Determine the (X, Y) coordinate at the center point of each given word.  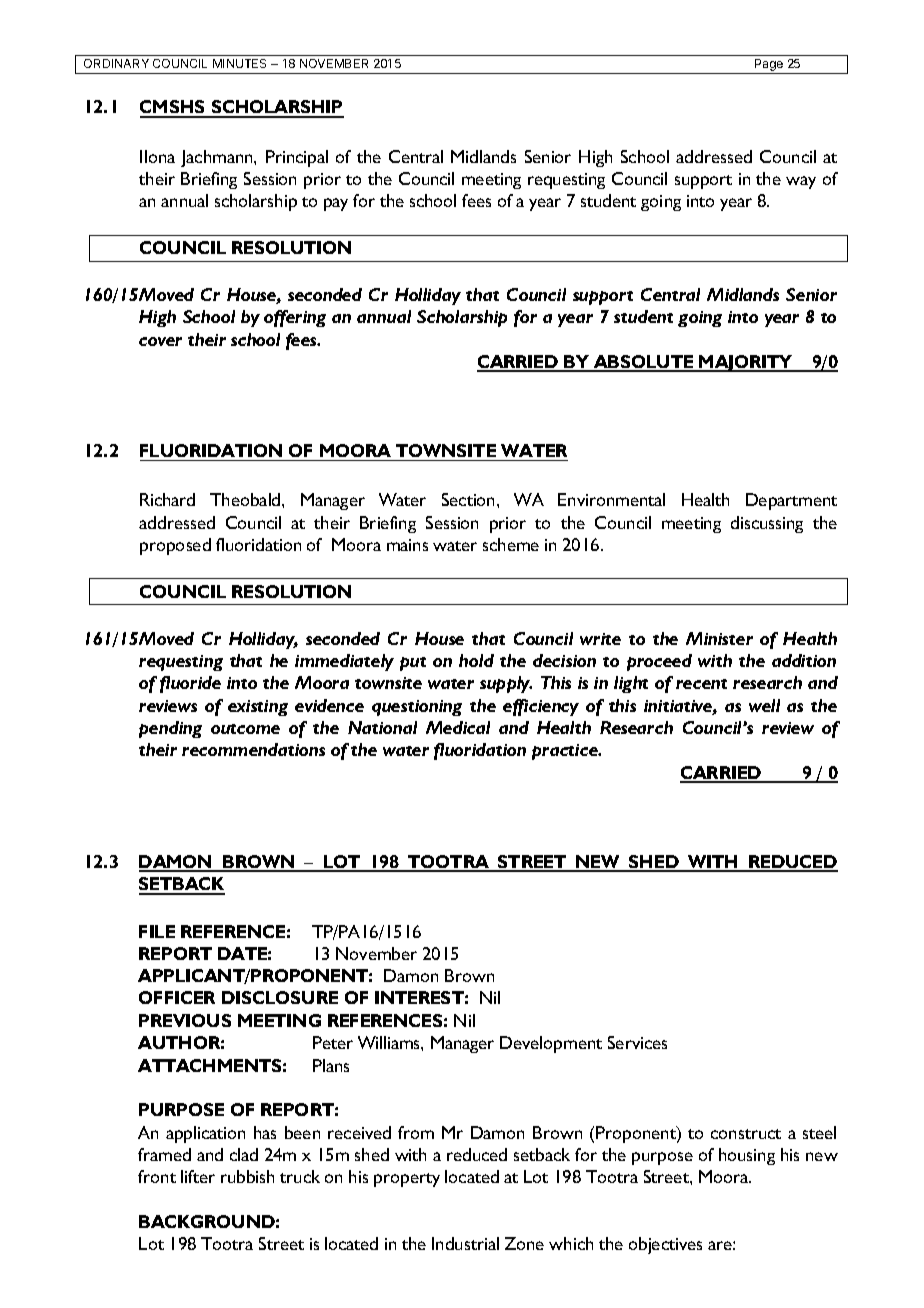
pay (336, 204)
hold (476, 660)
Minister (719, 638)
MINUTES (239, 63)
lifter (198, 1176)
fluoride (190, 684)
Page (769, 66)
